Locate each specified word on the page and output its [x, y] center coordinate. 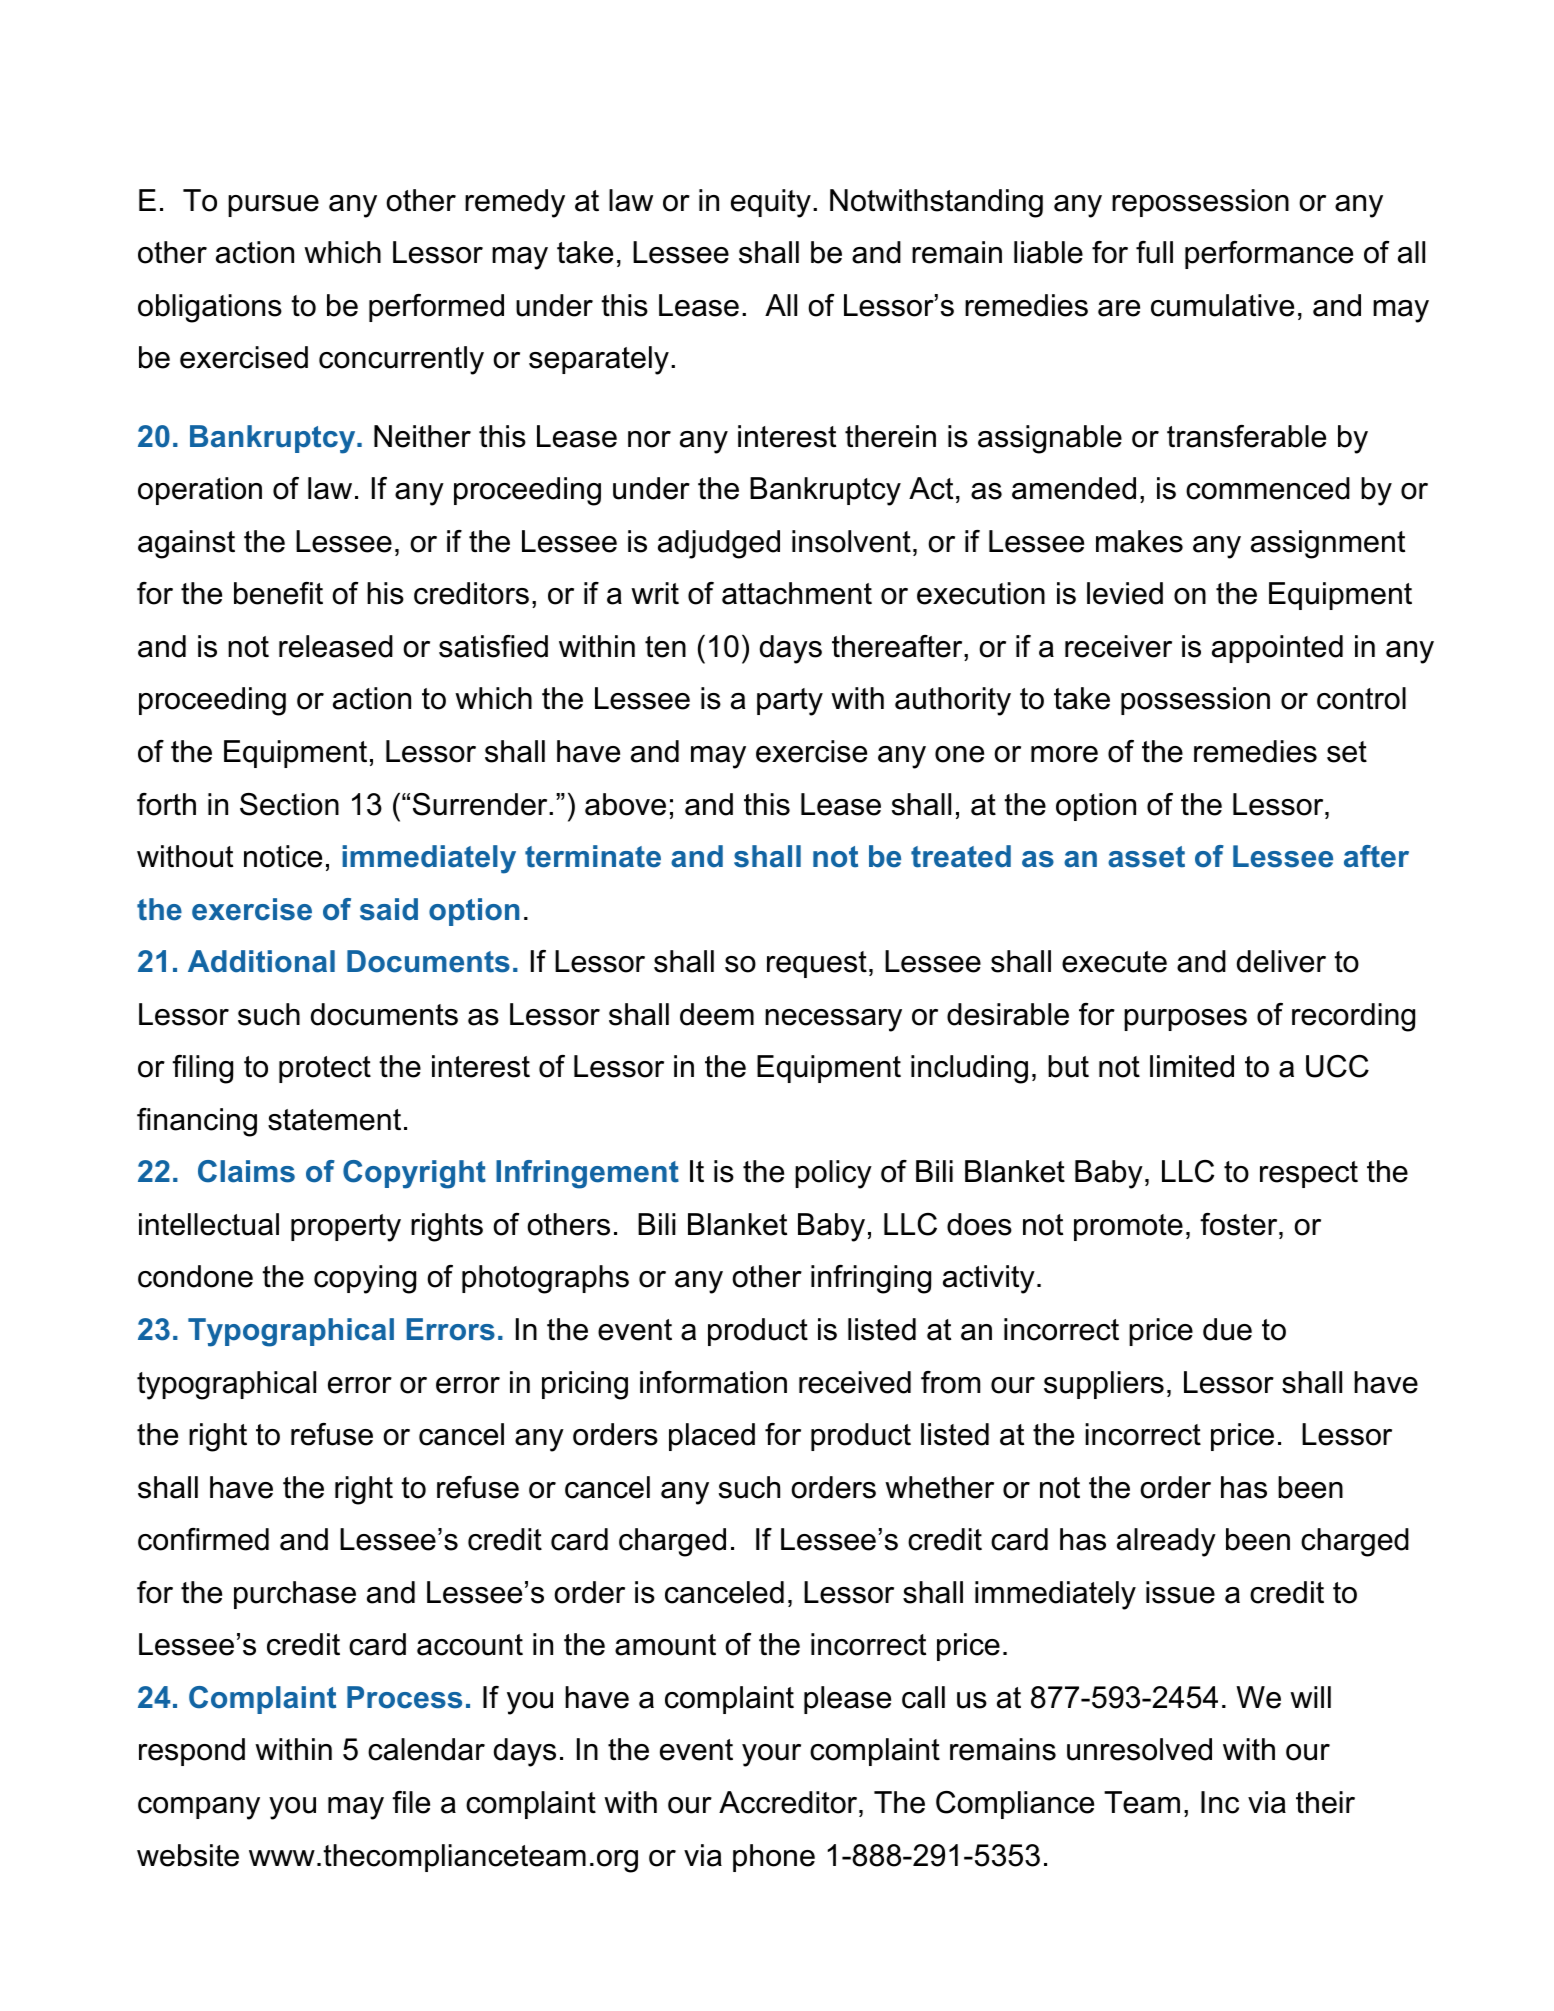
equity [771, 203]
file [411, 1802]
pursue [273, 206]
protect [325, 1069]
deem [717, 1014]
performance [1269, 255]
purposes [1185, 1020]
